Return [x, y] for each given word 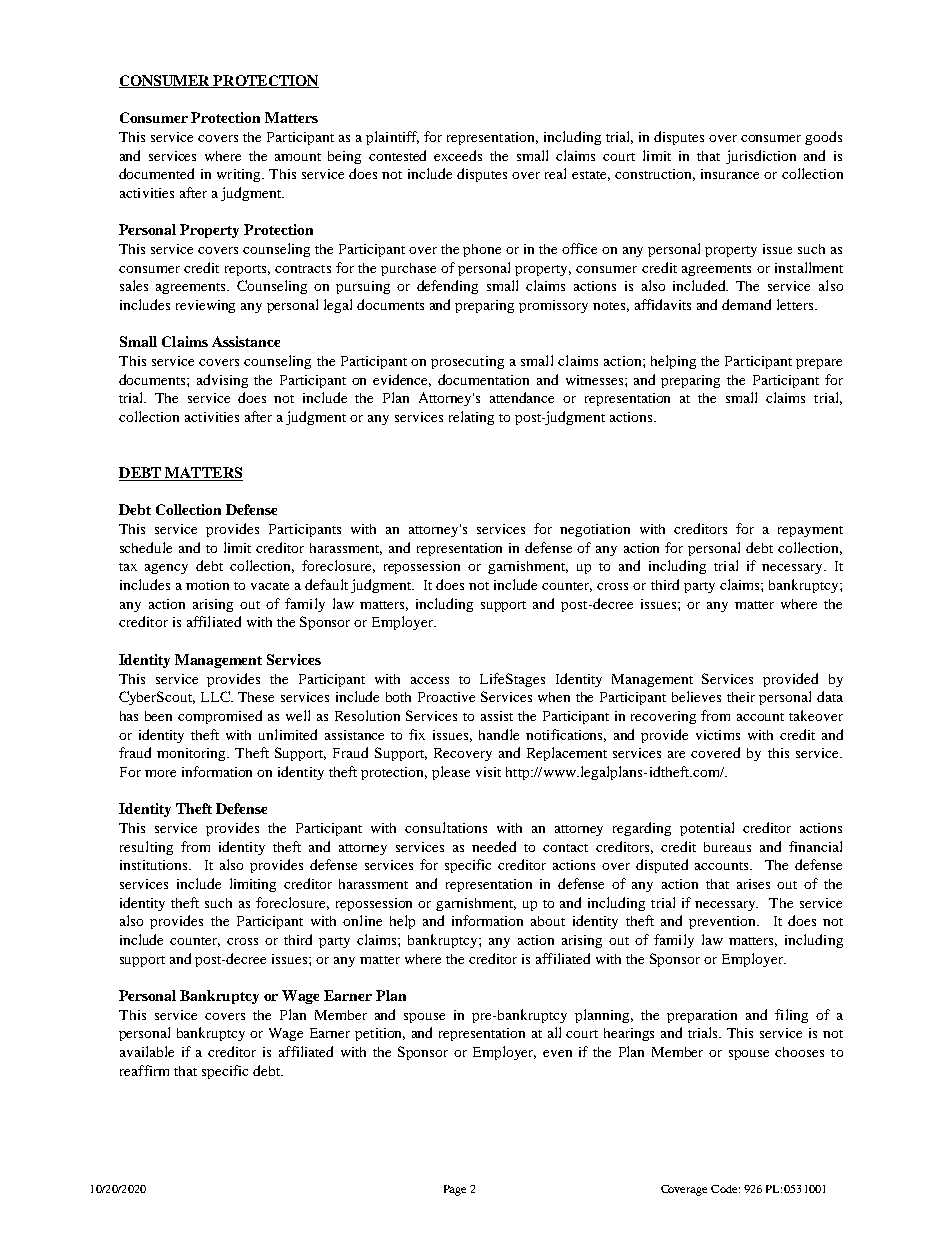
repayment [810, 531]
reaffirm [144, 1070]
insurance [730, 174]
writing [240, 175]
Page [455, 1190]
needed [494, 846]
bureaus [727, 847]
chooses [799, 1052]
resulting [146, 848]
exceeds [458, 155]
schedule [146, 547]
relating [471, 418]
